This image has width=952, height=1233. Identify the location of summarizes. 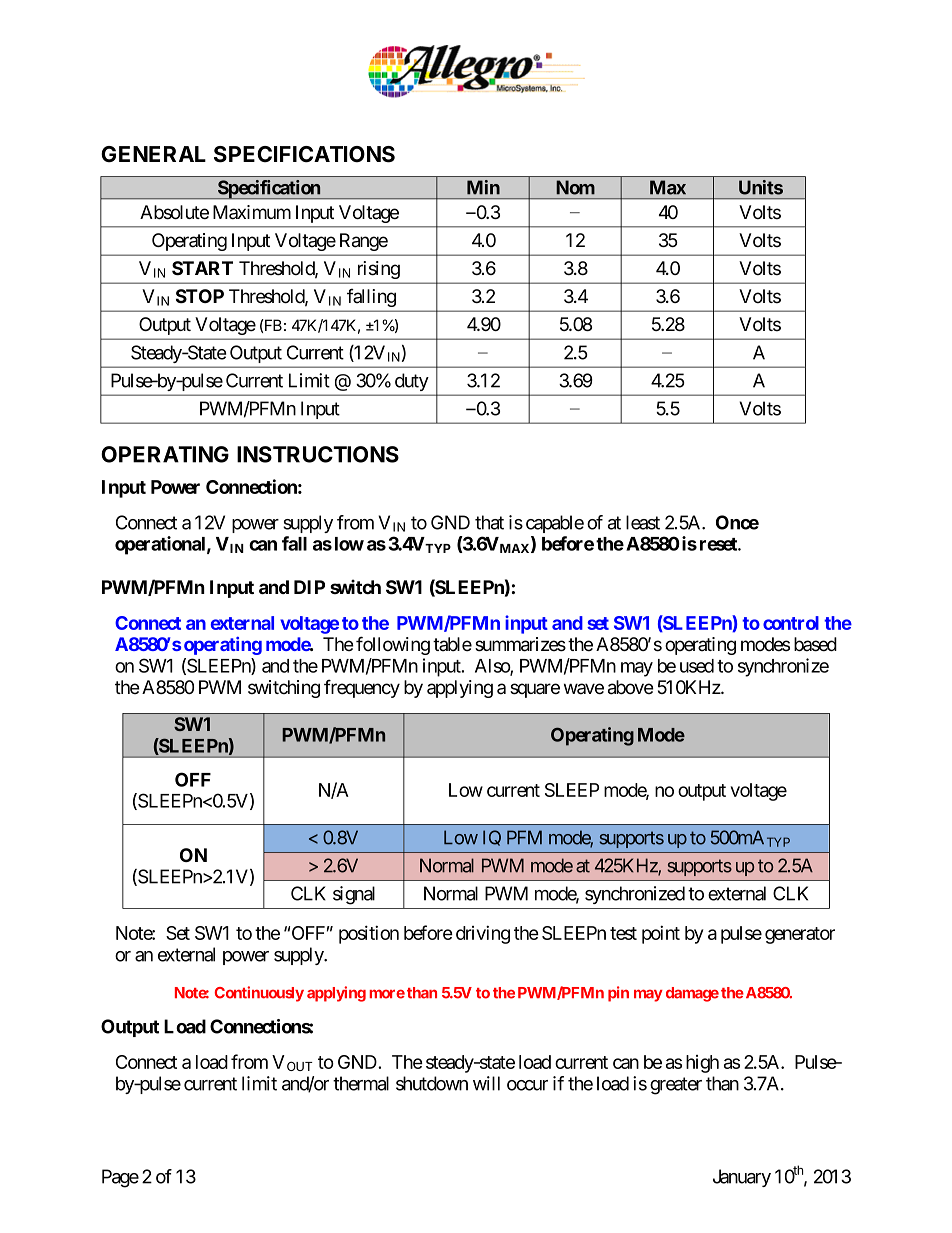
(520, 644).
